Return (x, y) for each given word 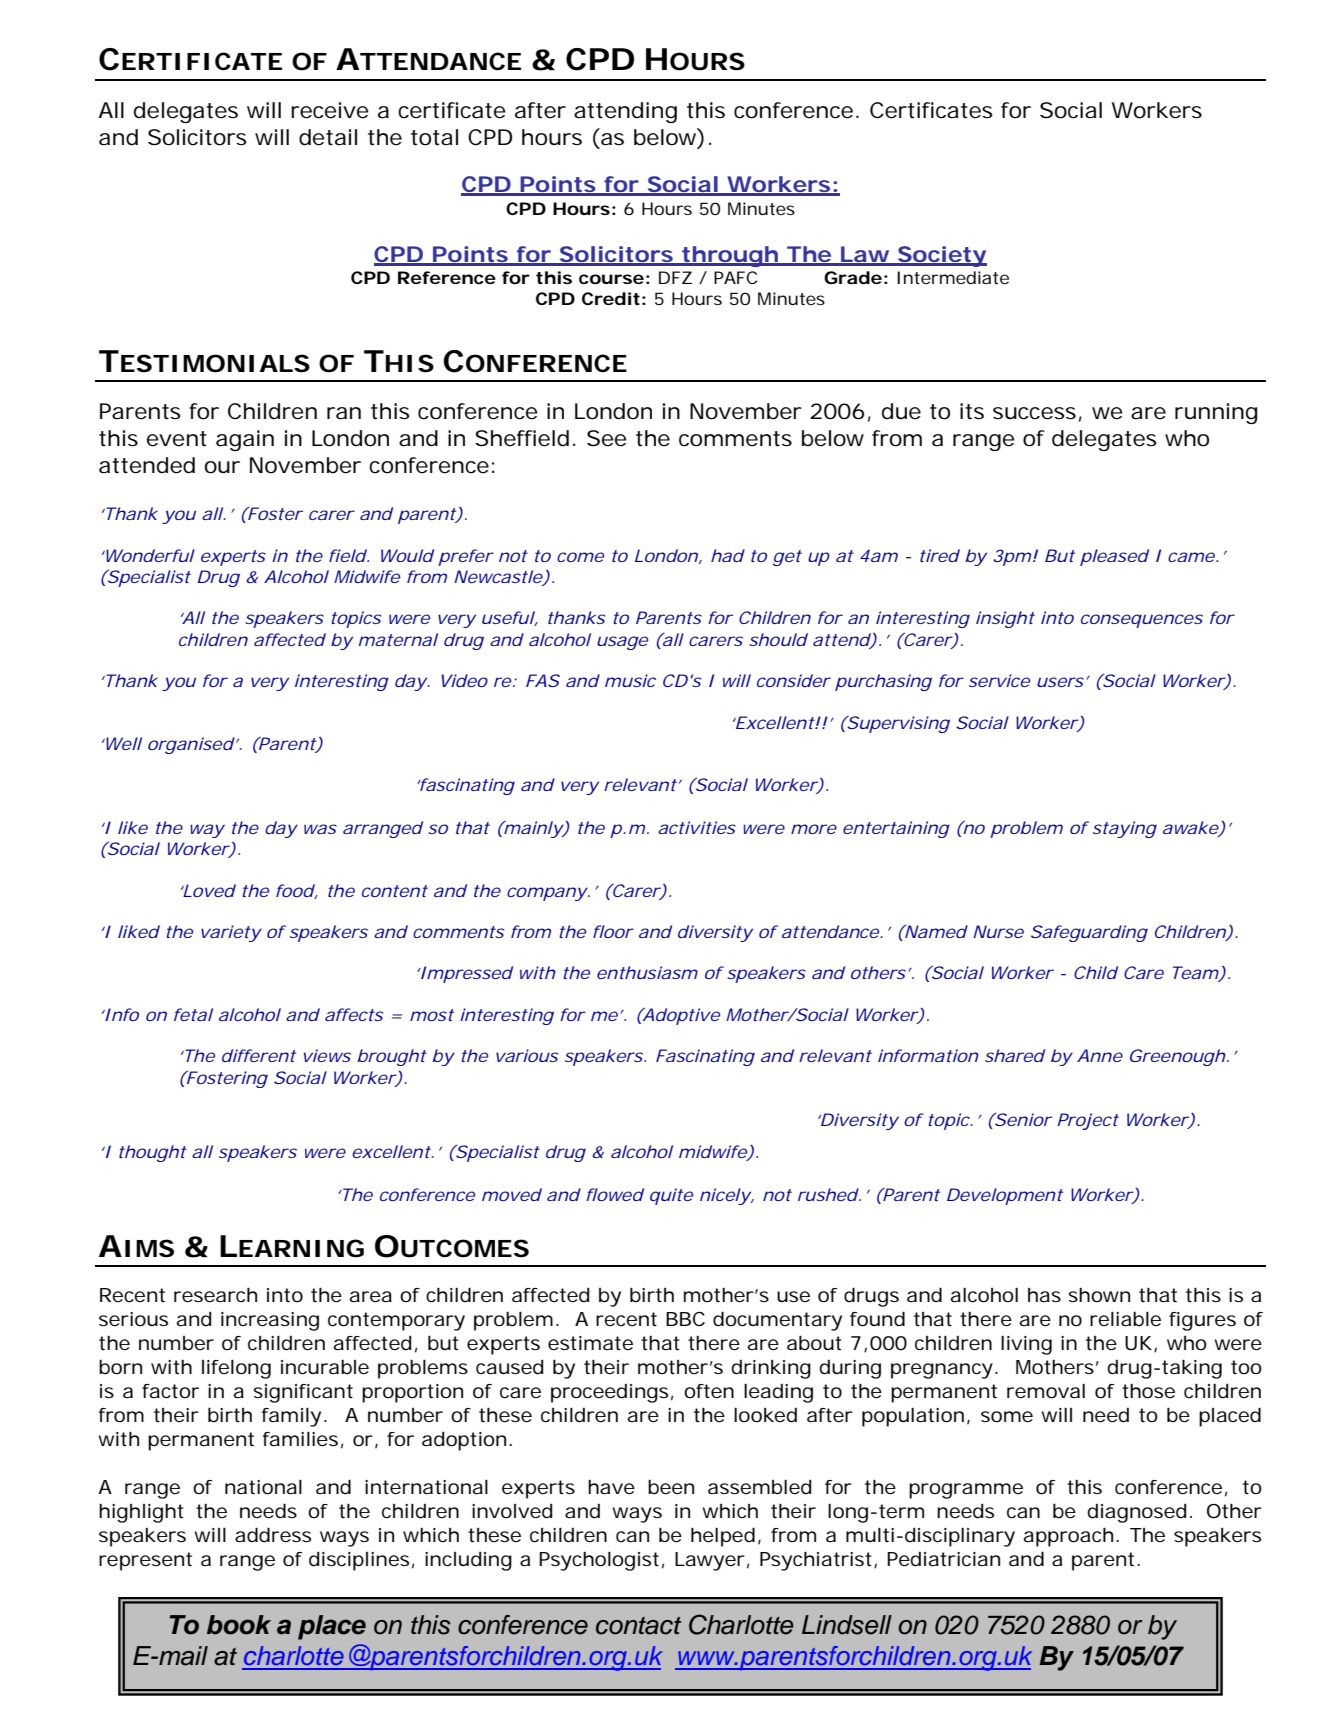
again (245, 440)
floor (613, 931)
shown (1099, 1295)
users (1060, 682)
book (239, 1625)
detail (328, 137)
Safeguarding (1089, 933)
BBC (685, 1318)
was (320, 829)
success (1034, 413)
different (259, 1055)
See (607, 438)
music (630, 680)
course (611, 279)
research (215, 1295)
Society (941, 256)
